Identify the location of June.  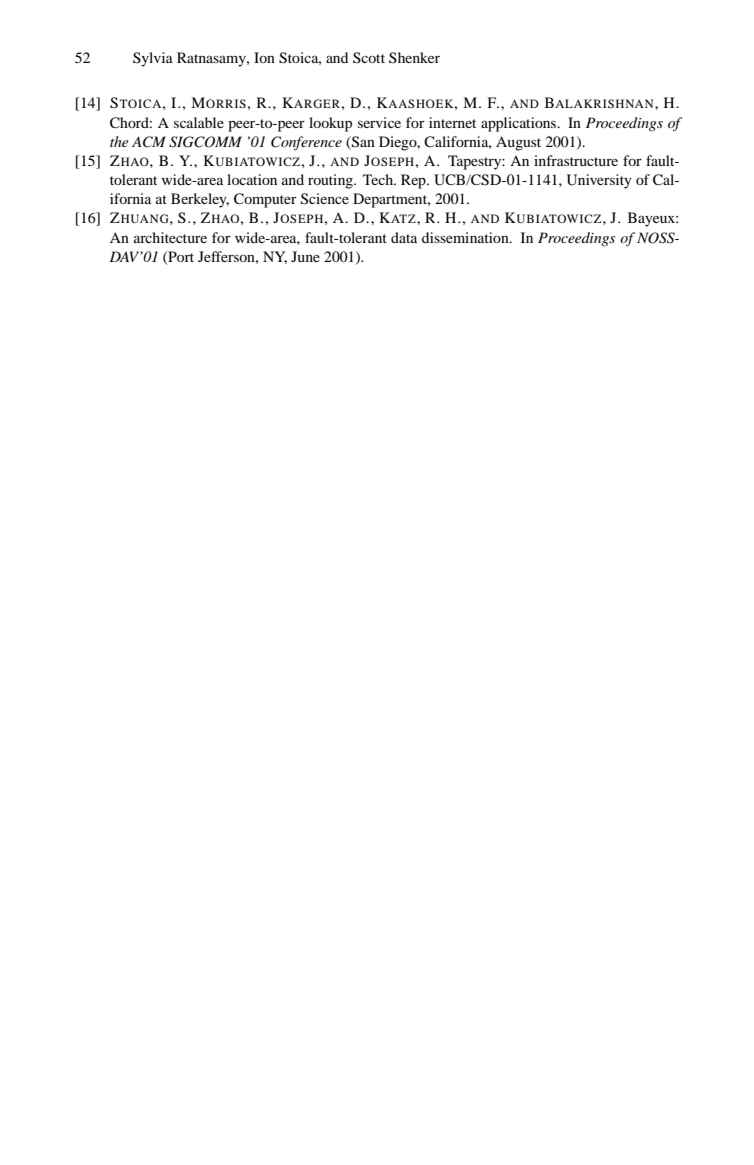
(305, 256).
